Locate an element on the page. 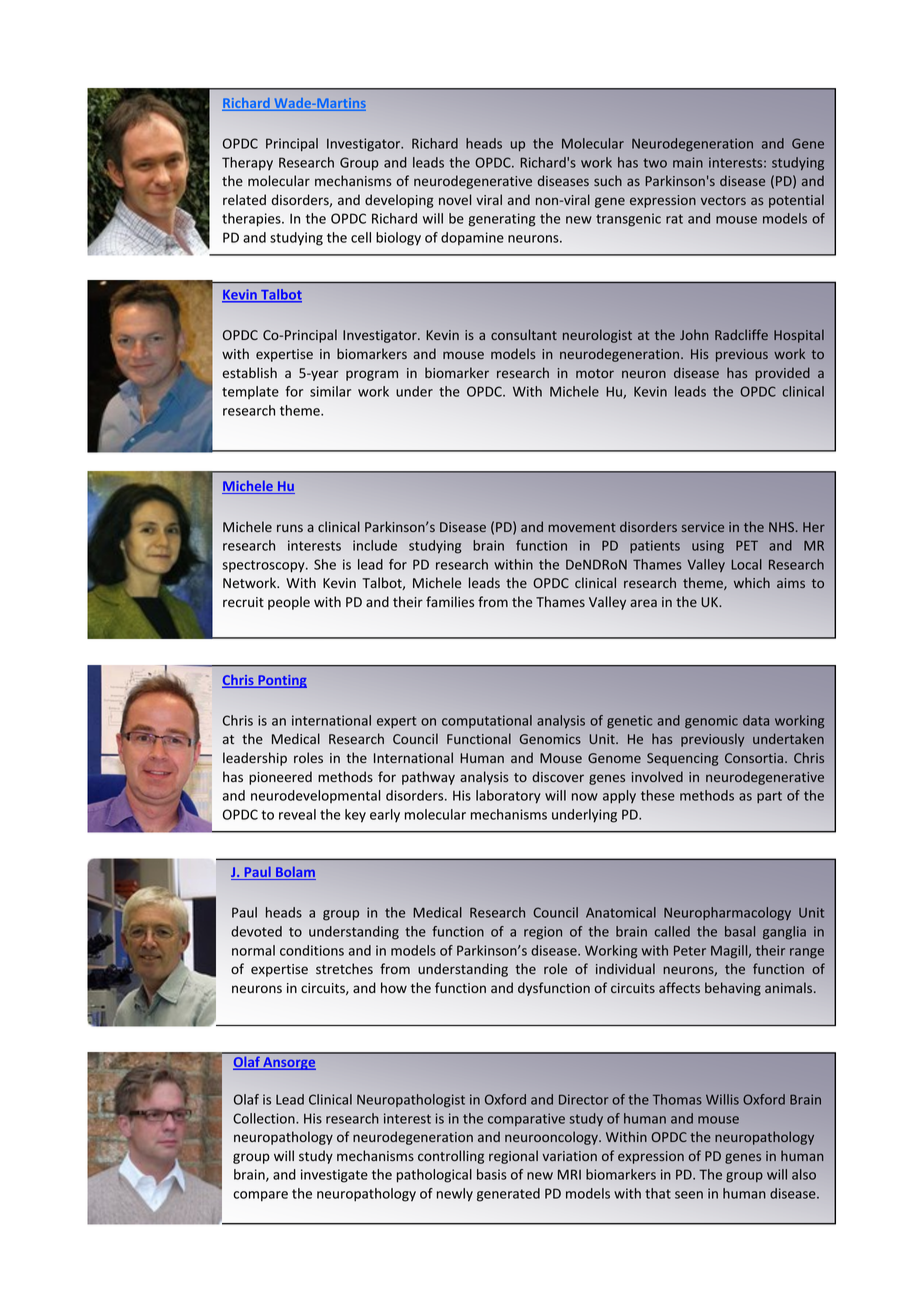 This image has width=924, height=1308. computational is located at coordinates (487, 721).
